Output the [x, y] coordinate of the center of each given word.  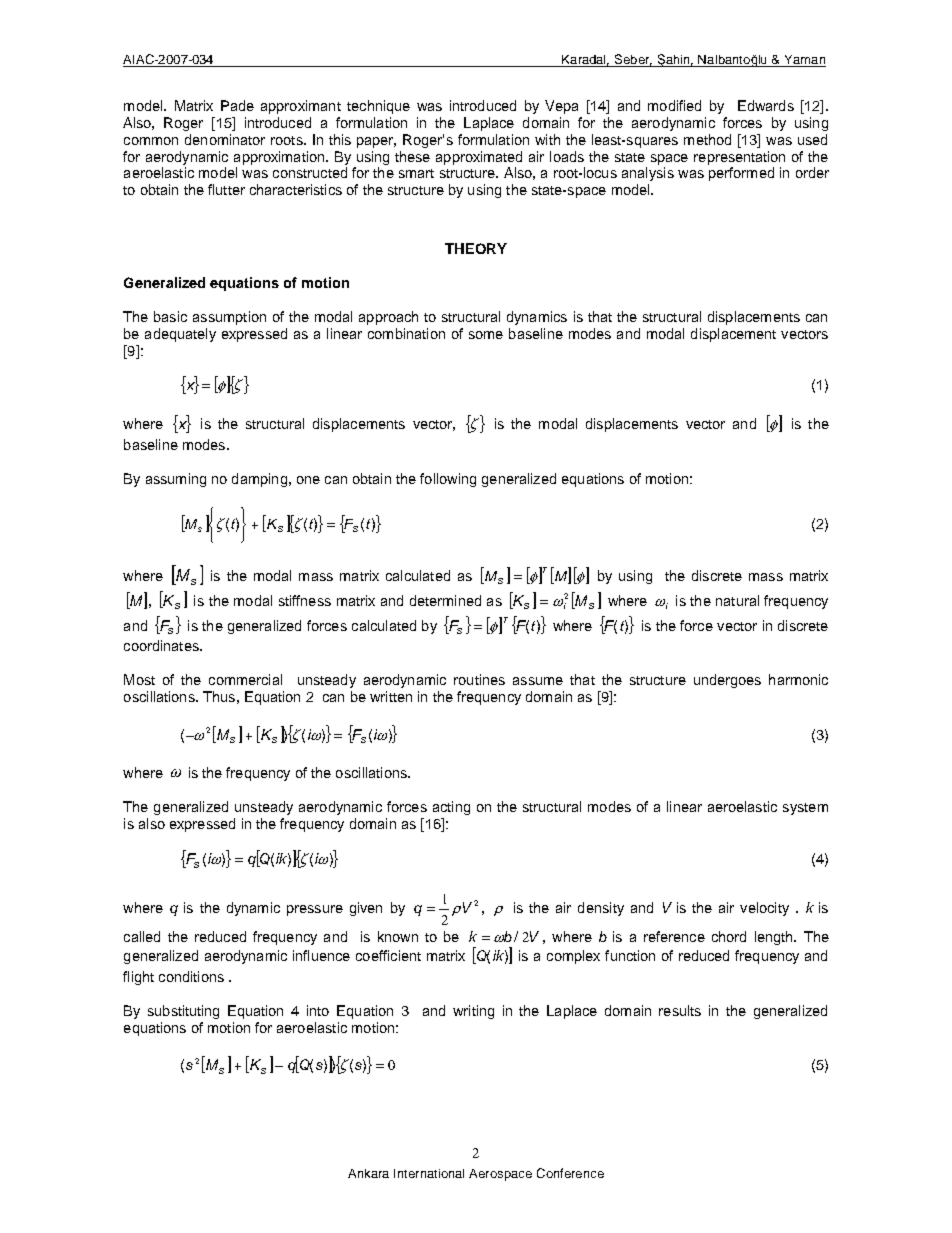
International [429, 1173]
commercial [245, 679]
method [707, 139]
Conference [570, 1173]
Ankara [368, 1173]
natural [737, 600]
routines [479, 679]
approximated [479, 158]
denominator [225, 139]
